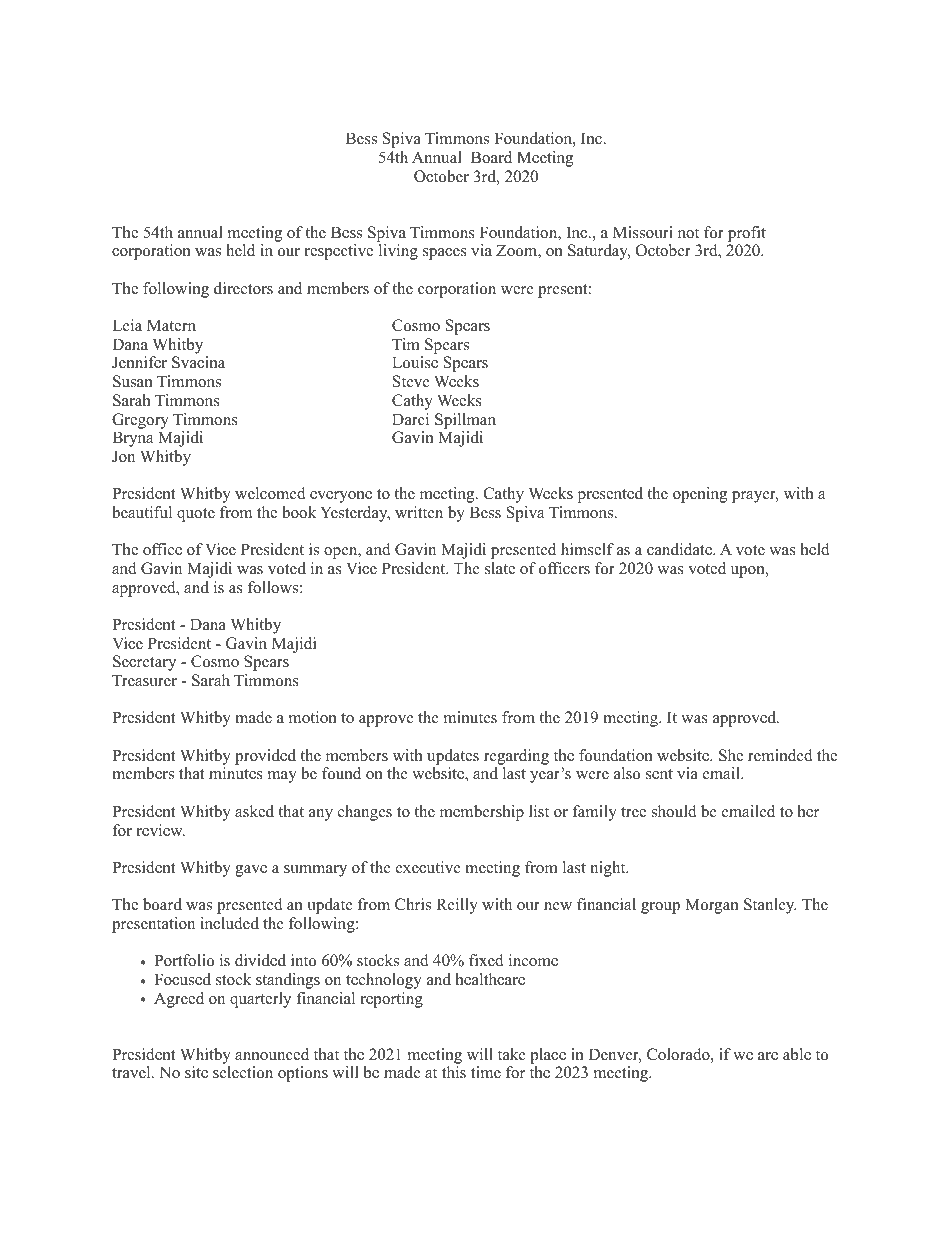 This screenshot has width=952, height=1233. Describe the element at coordinates (680, 549) in the screenshot. I see `candidate` at that location.
